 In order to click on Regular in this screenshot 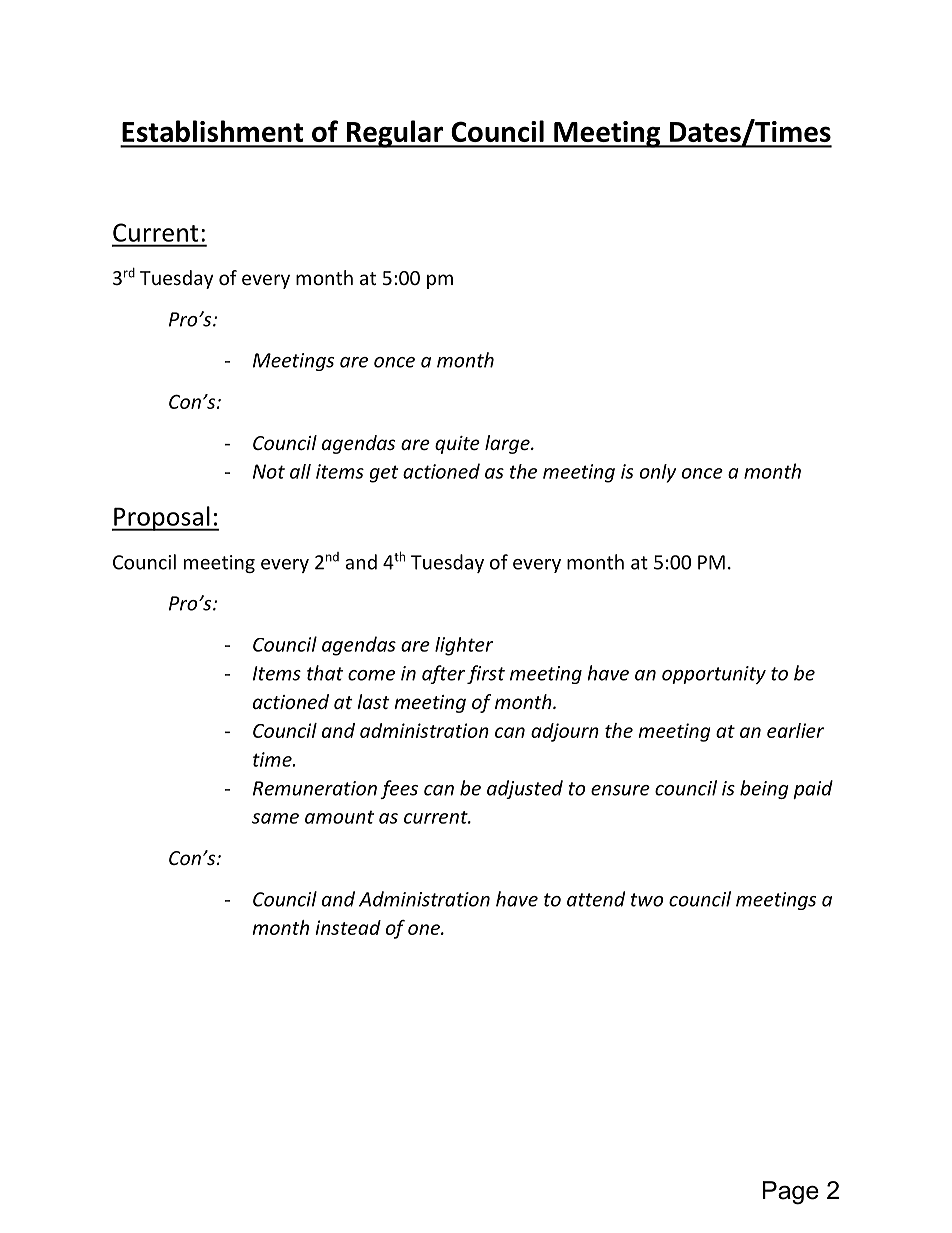, I will do `click(394, 134)`.
